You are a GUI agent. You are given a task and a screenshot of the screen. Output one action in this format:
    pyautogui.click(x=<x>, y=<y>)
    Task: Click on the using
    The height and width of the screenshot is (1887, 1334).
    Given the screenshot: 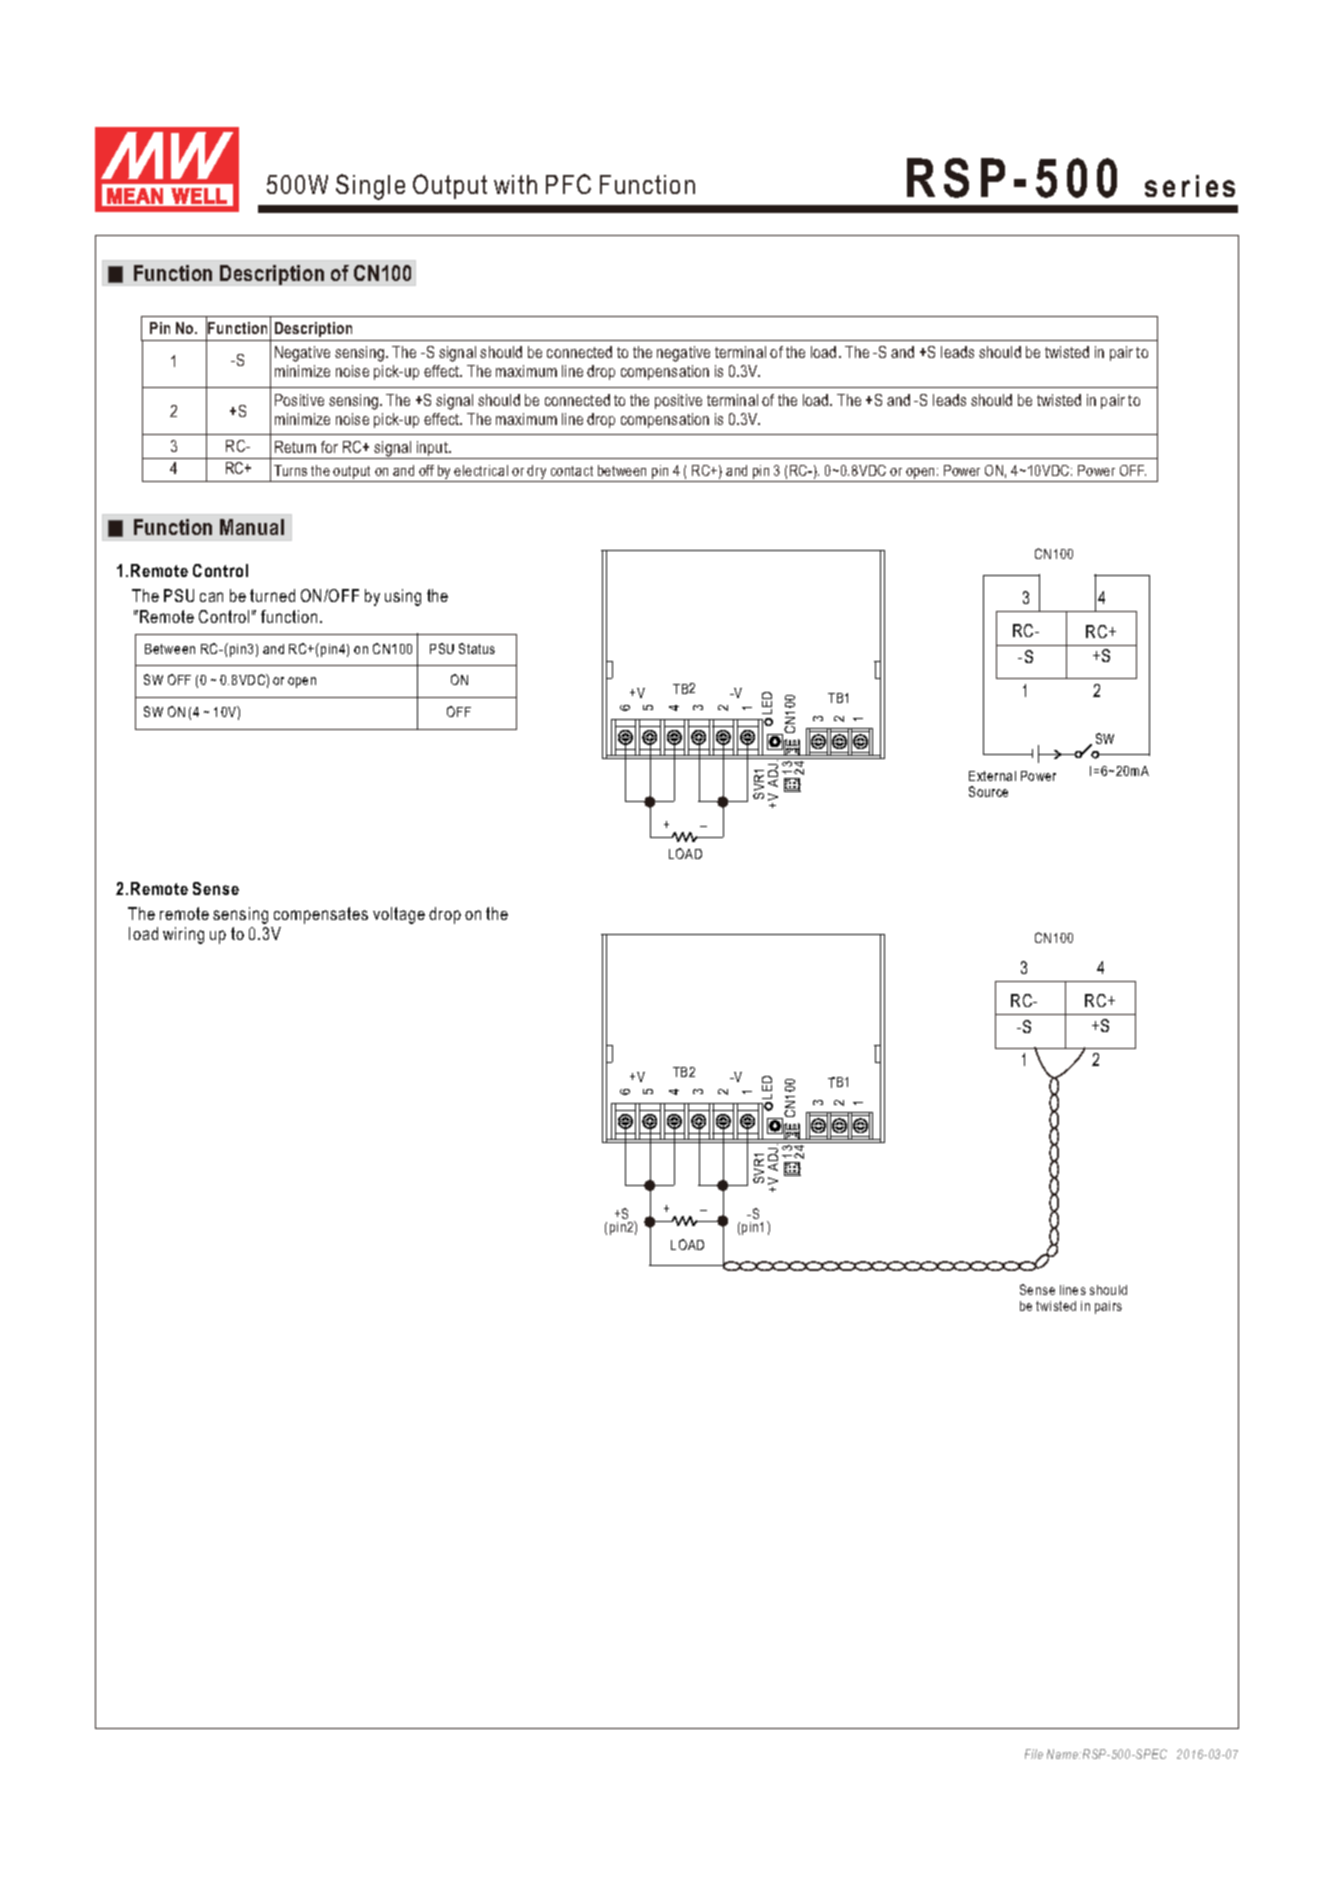 What is the action you would take?
    pyautogui.click(x=403, y=597)
